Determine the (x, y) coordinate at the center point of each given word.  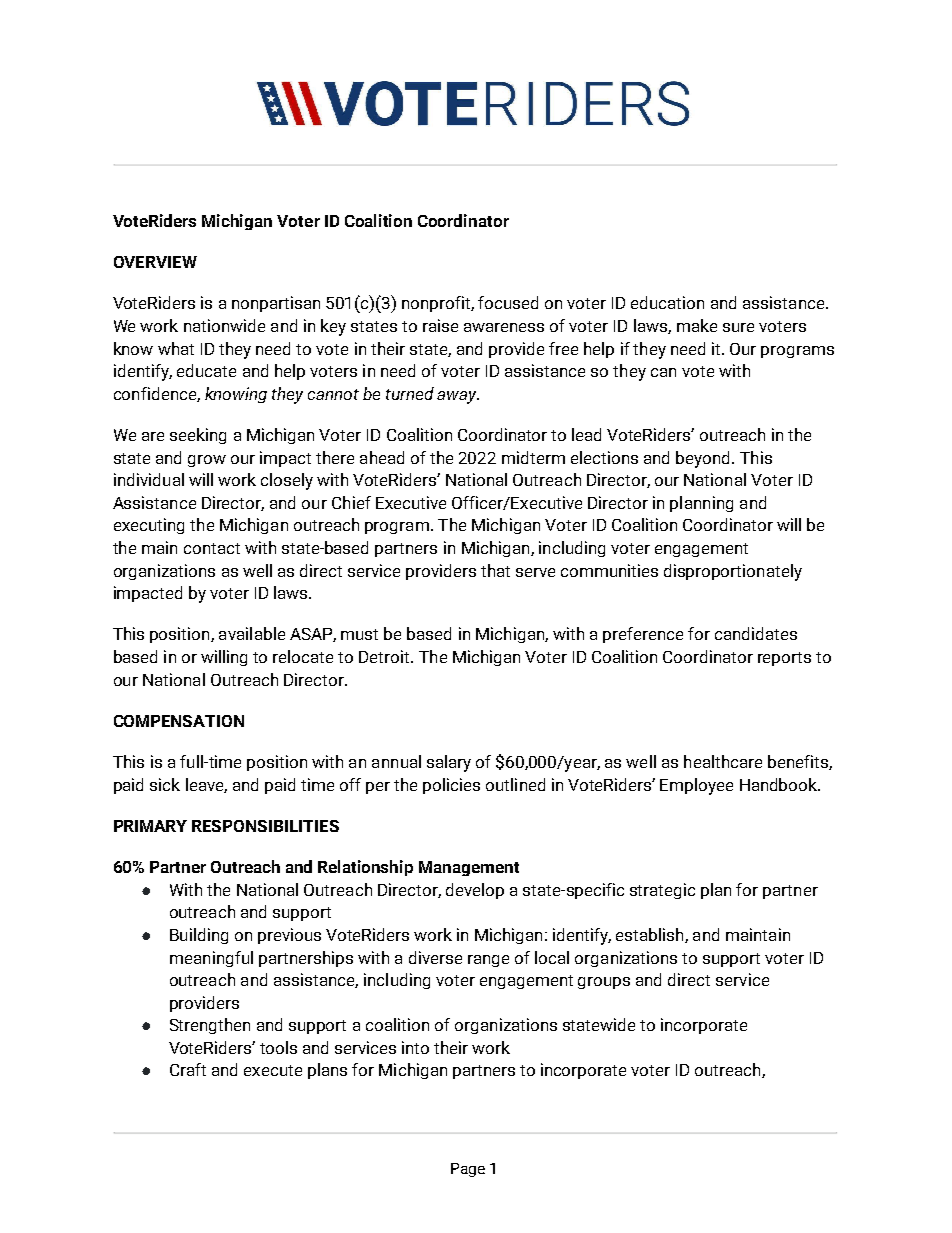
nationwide (224, 325)
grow (207, 461)
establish (651, 935)
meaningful (211, 959)
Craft (188, 1069)
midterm (533, 457)
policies (451, 786)
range (488, 961)
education (667, 302)
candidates (756, 633)
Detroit (385, 656)
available (252, 633)
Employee (696, 786)
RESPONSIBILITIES (265, 826)
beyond (704, 459)
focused (508, 302)
